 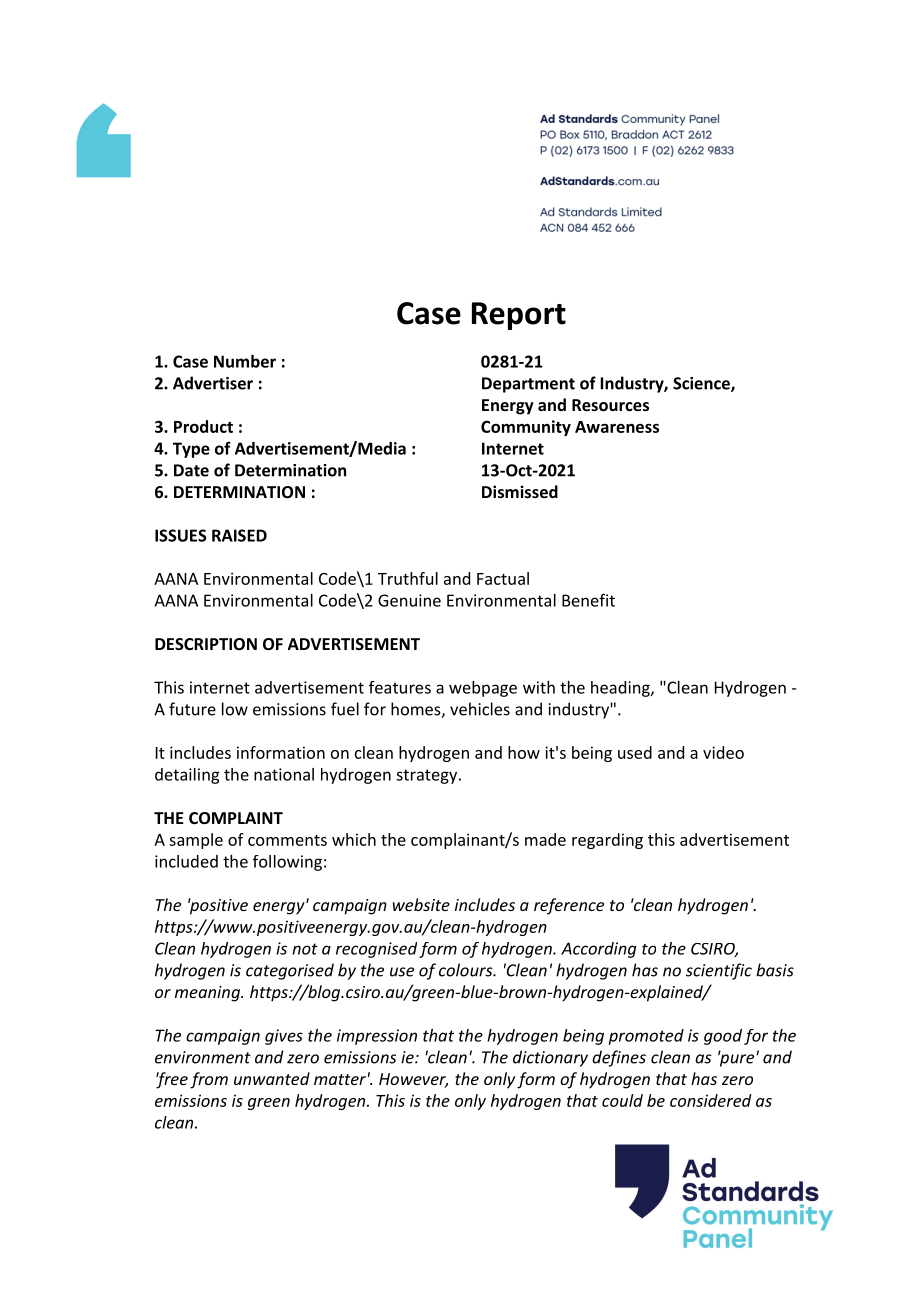 What do you see at coordinates (272, 1078) in the screenshot?
I see `unwanted` at bounding box center [272, 1078].
